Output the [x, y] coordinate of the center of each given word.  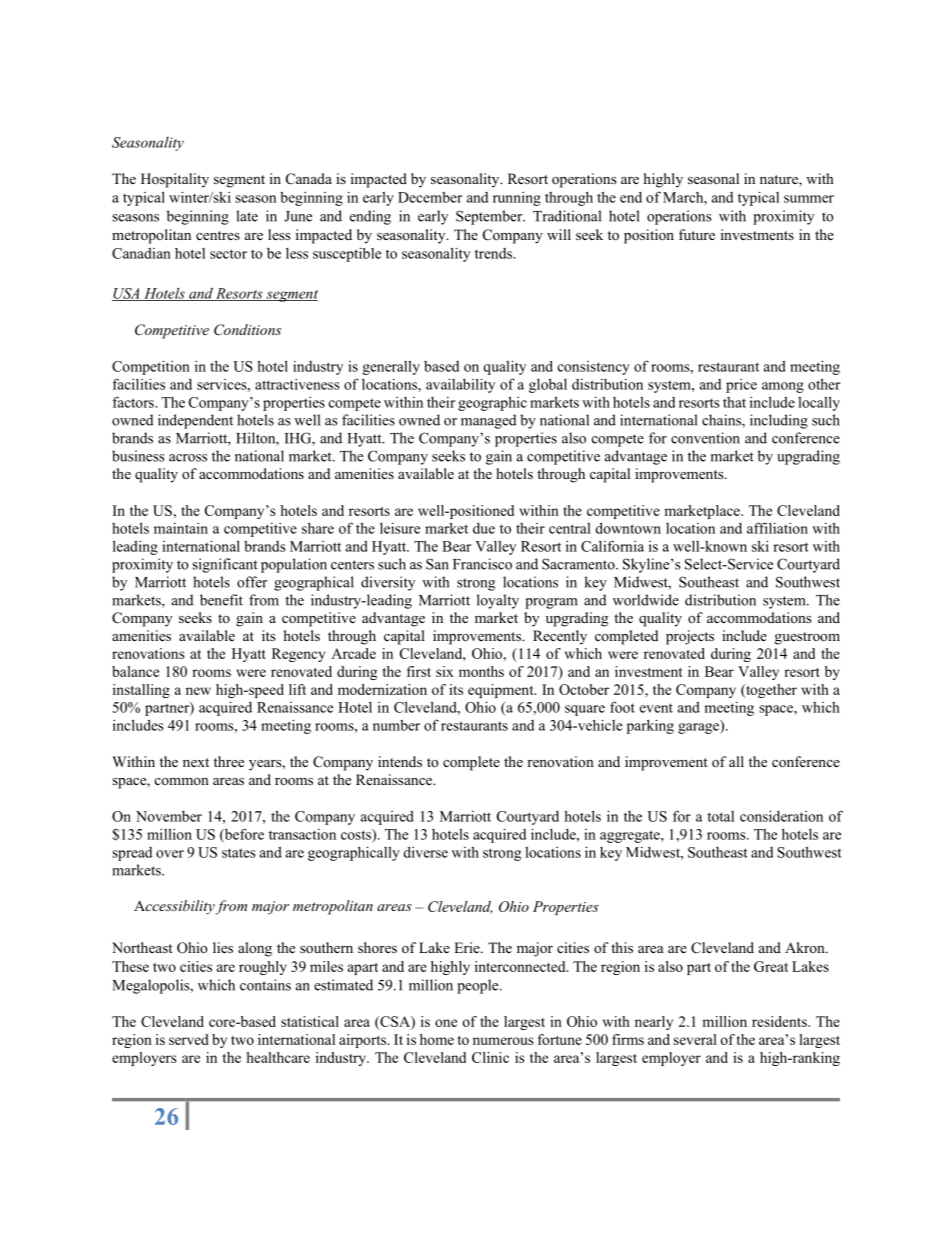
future [697, 234]
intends [400, 761]
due [484, 528]
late [247, 216]
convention [705, 438]
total [720, 816]
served [189, 1039]
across [188, 458]
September [490, 217]
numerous [503, 1041]
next [196, 762]
